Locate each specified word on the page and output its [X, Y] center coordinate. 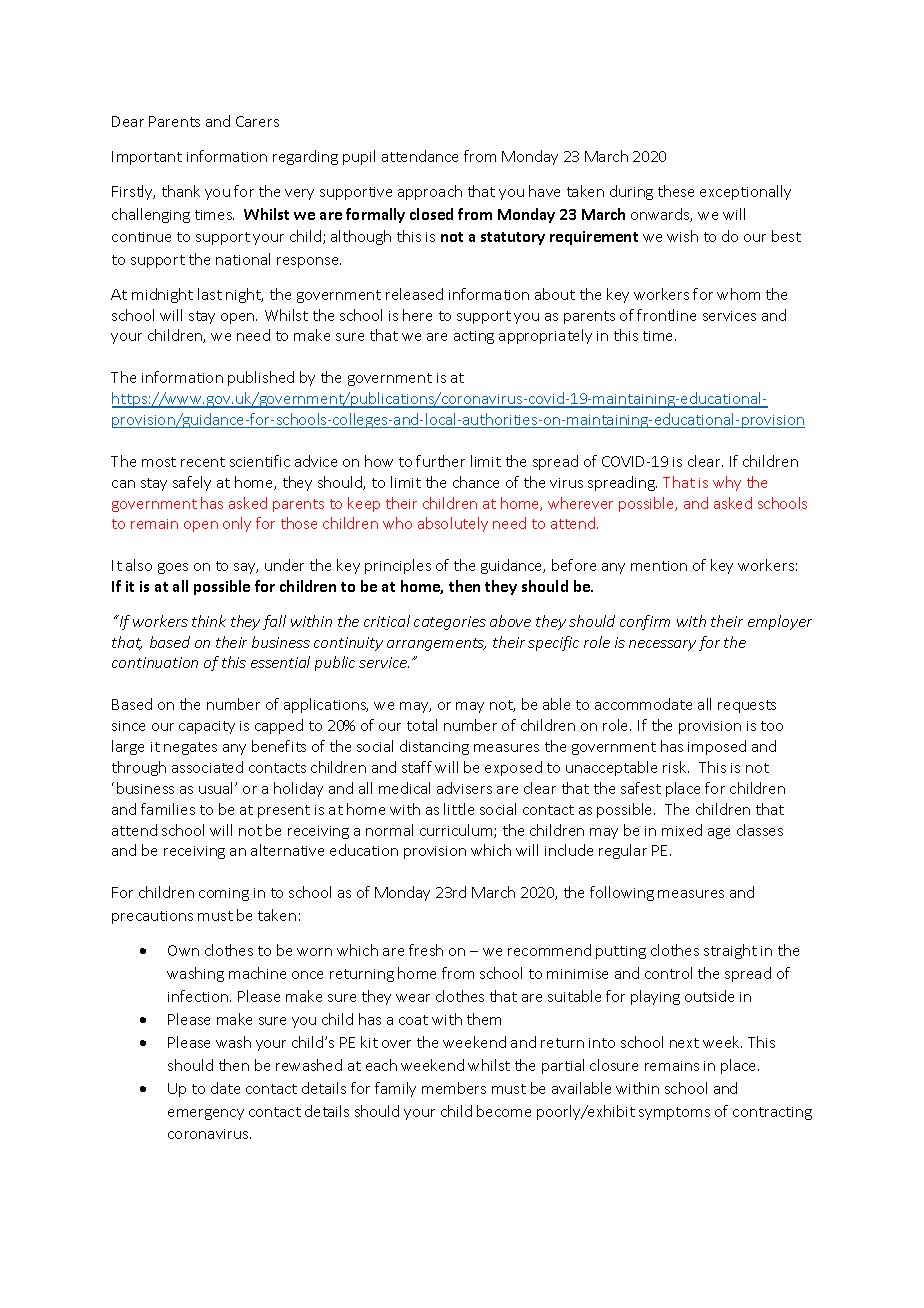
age [719, 833]
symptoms [674, 1113]
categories [450, 623]
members [454, 1088]
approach [430, 192]
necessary [662, 645]
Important [147, 158]
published [261, 378]
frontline [666, 315]
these [676, 191]
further [440, 461]
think [209, 621]
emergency [206, 1114]
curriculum [457, 831]
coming [224, 894]
